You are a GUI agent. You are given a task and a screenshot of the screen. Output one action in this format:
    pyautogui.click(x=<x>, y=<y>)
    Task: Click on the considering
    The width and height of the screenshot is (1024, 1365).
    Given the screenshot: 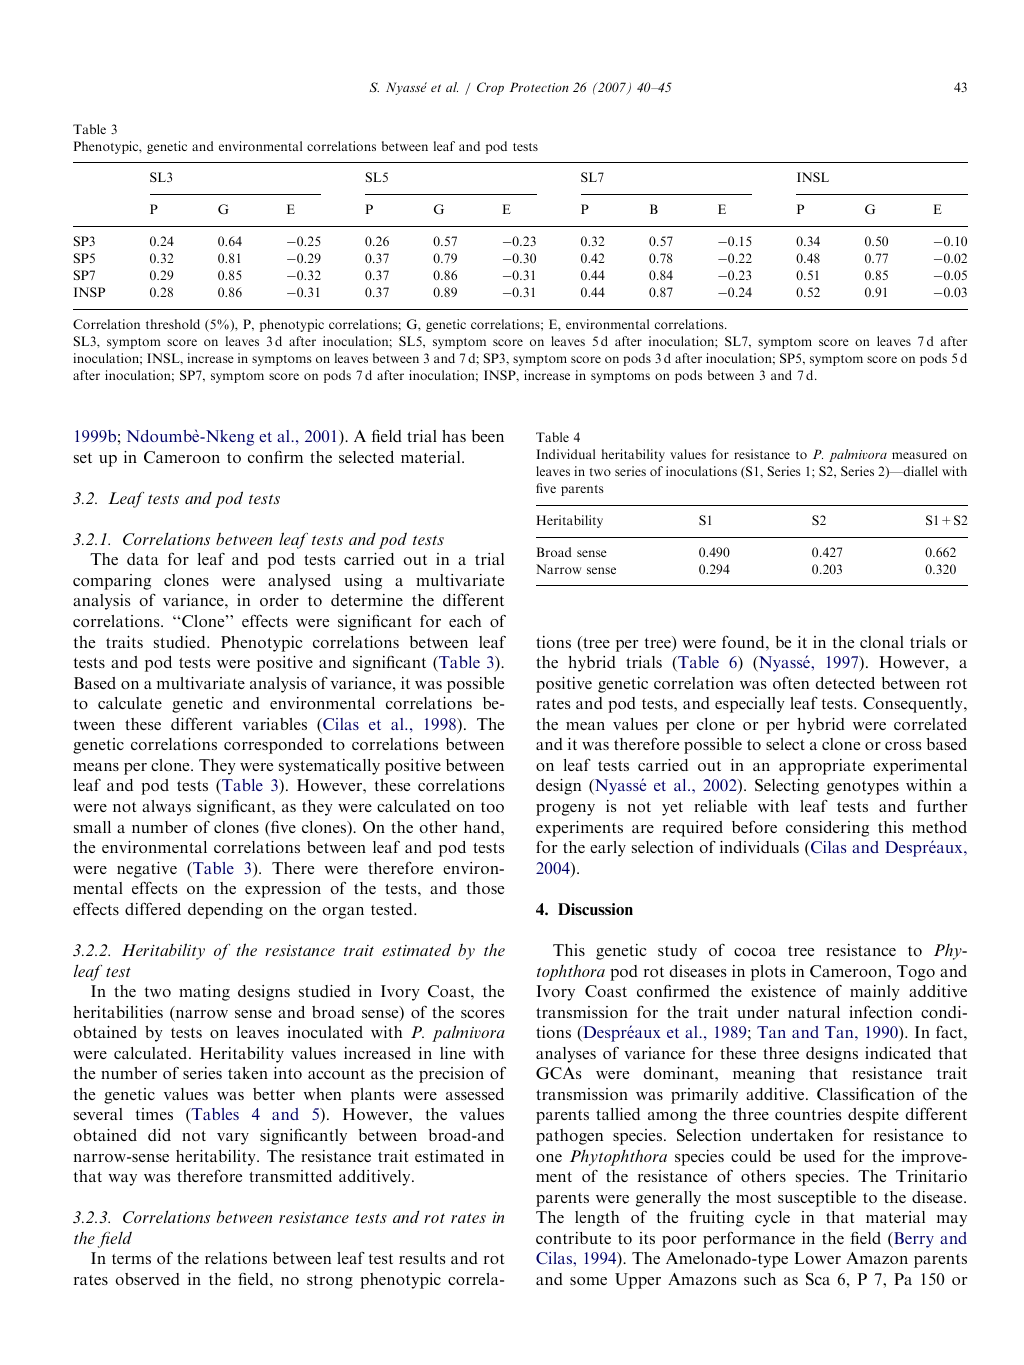 What is the action you would take?
    pyautogui.click(x=827, y=829)
